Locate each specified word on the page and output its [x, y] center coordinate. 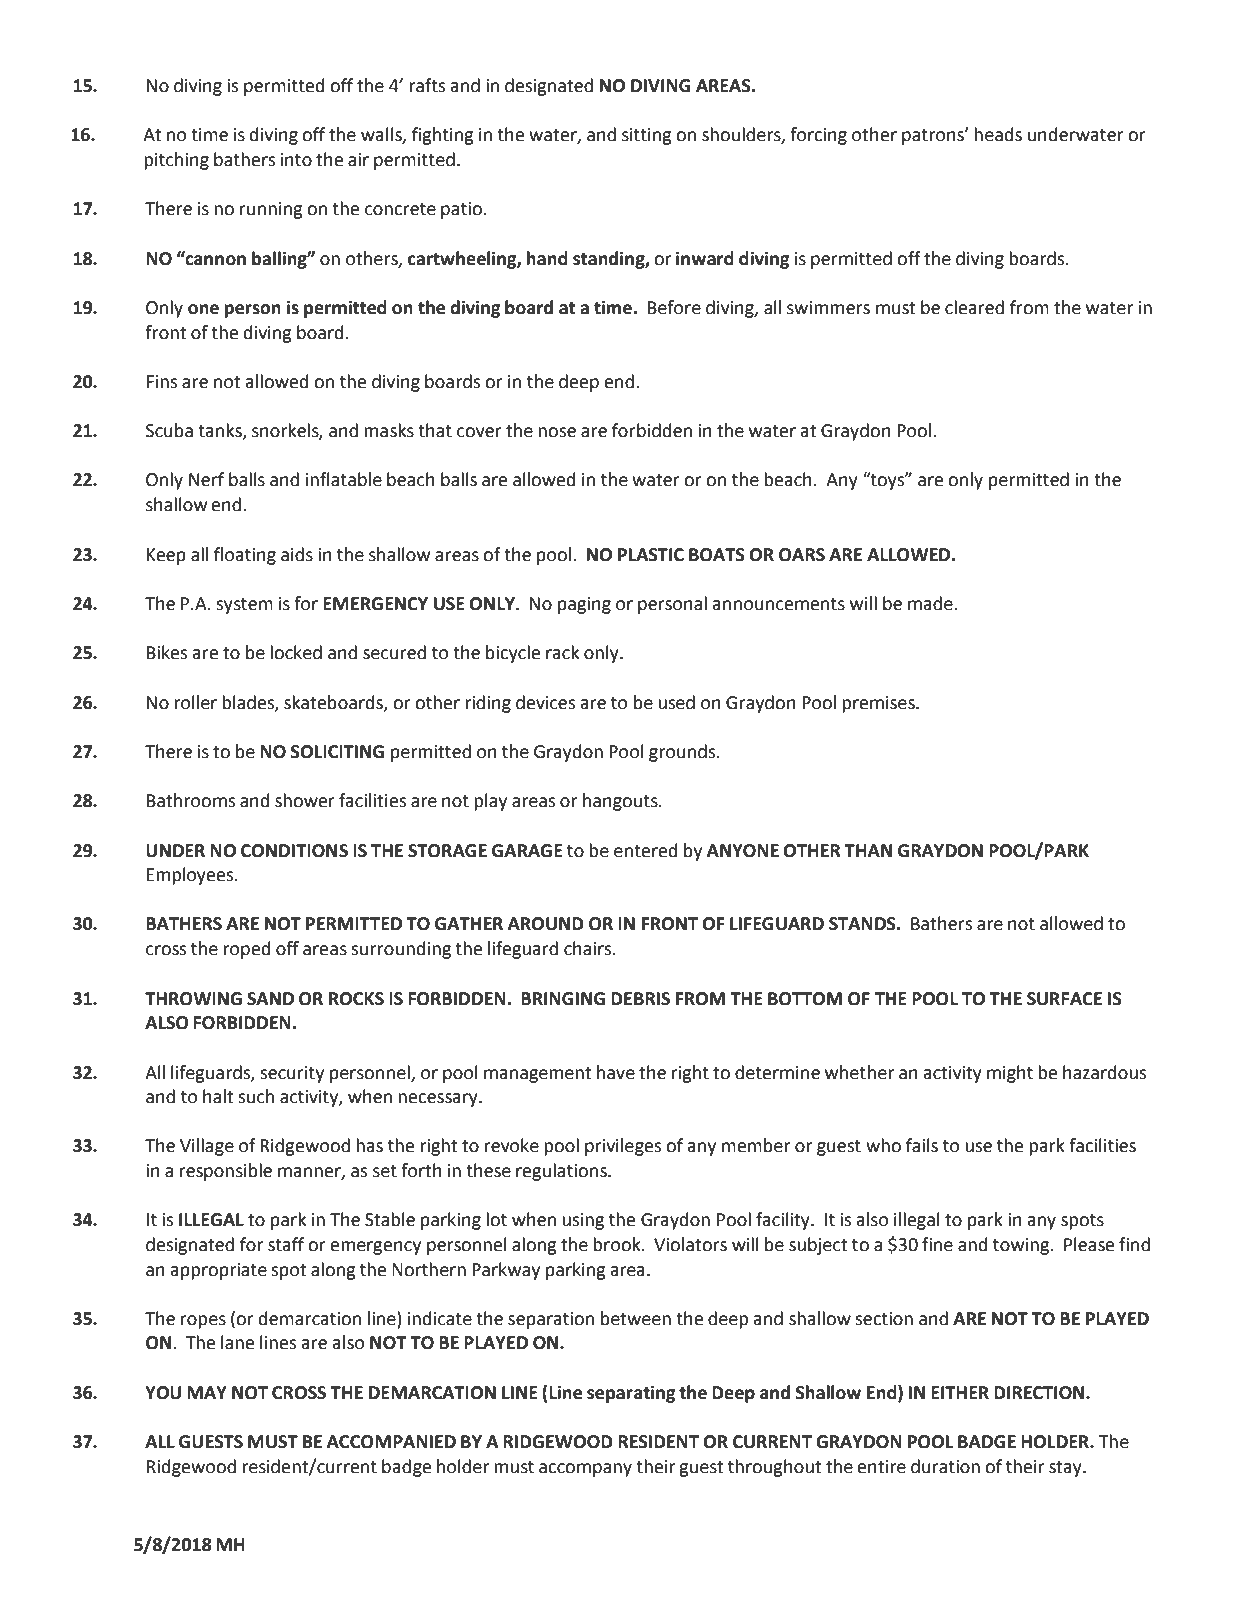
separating [631, 1394]
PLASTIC [651, 555]
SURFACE [1064, 999]
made [931, 603]
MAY [207, 1392]
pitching [176, 161]
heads [998, 134]
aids [297, 554]
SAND [270, 999]
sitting [647, 136]
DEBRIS [640, 999]
